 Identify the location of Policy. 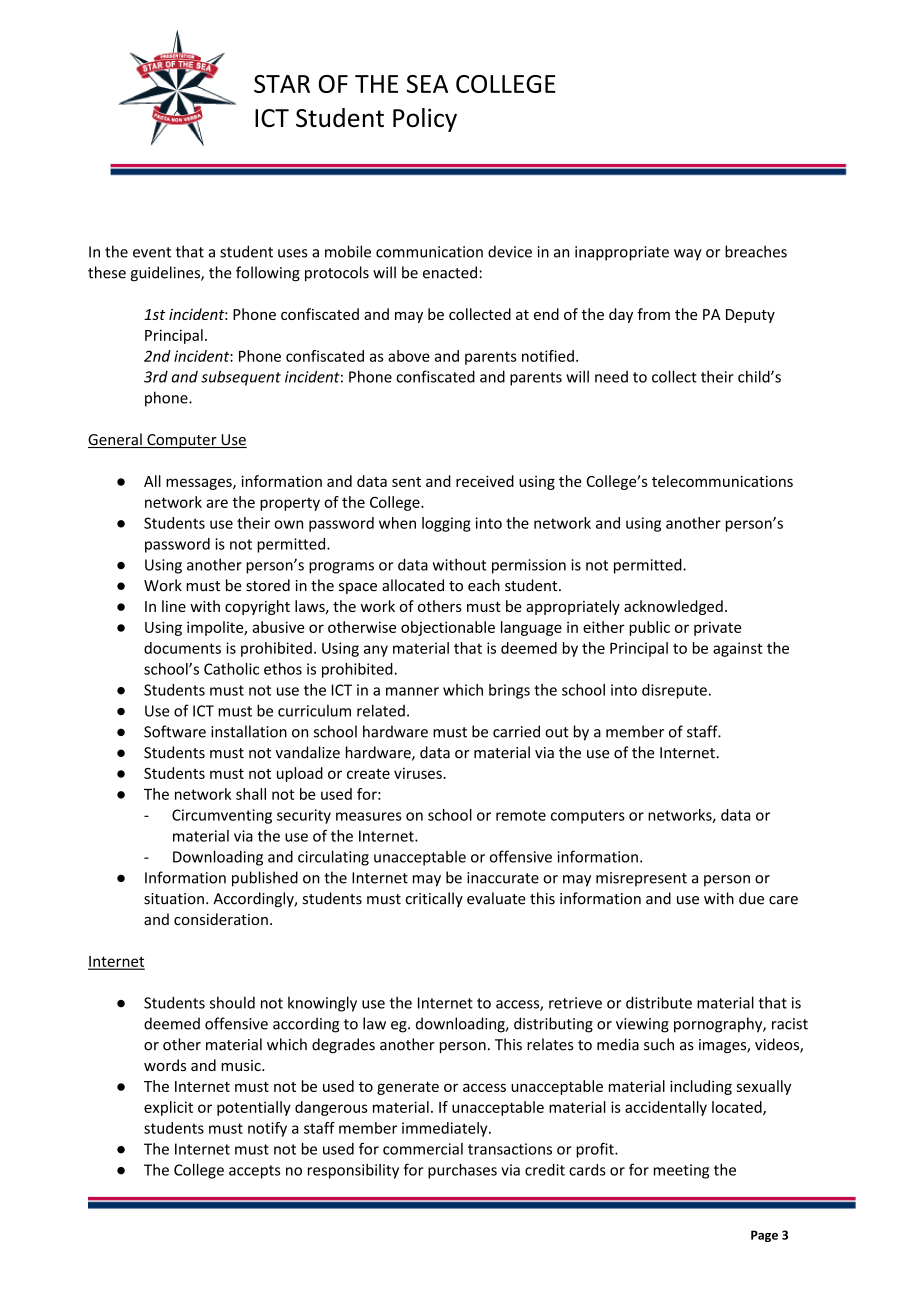
(425, 120).
